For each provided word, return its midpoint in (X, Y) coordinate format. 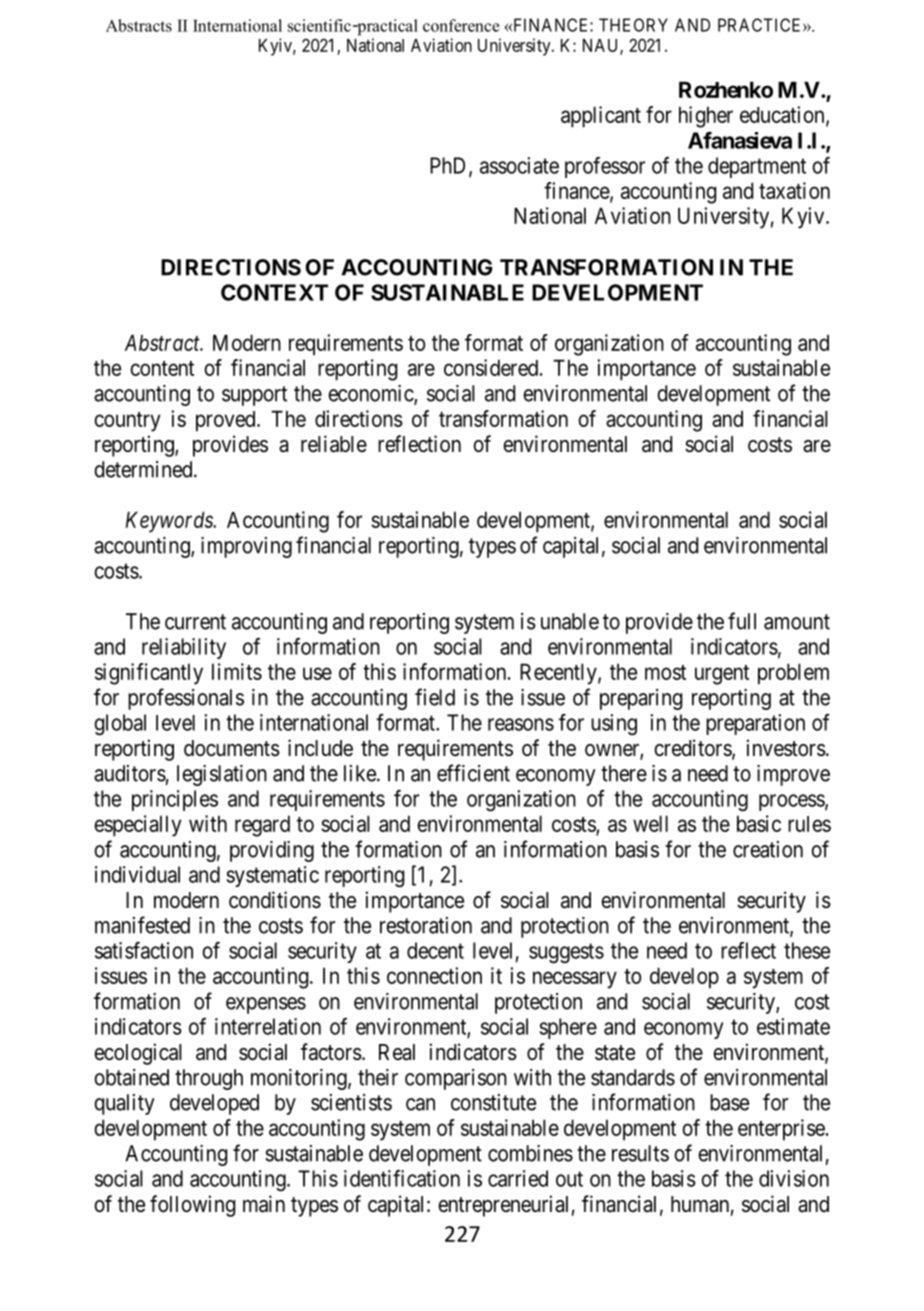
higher (706, 117)
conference (461, 25)
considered (491, 367)
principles (175, 800)
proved (227, 421)
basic (759, 823)
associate (519, 165)
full (742, 621)
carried (518, 1178)
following (193, 1206)
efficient (473, 773)
